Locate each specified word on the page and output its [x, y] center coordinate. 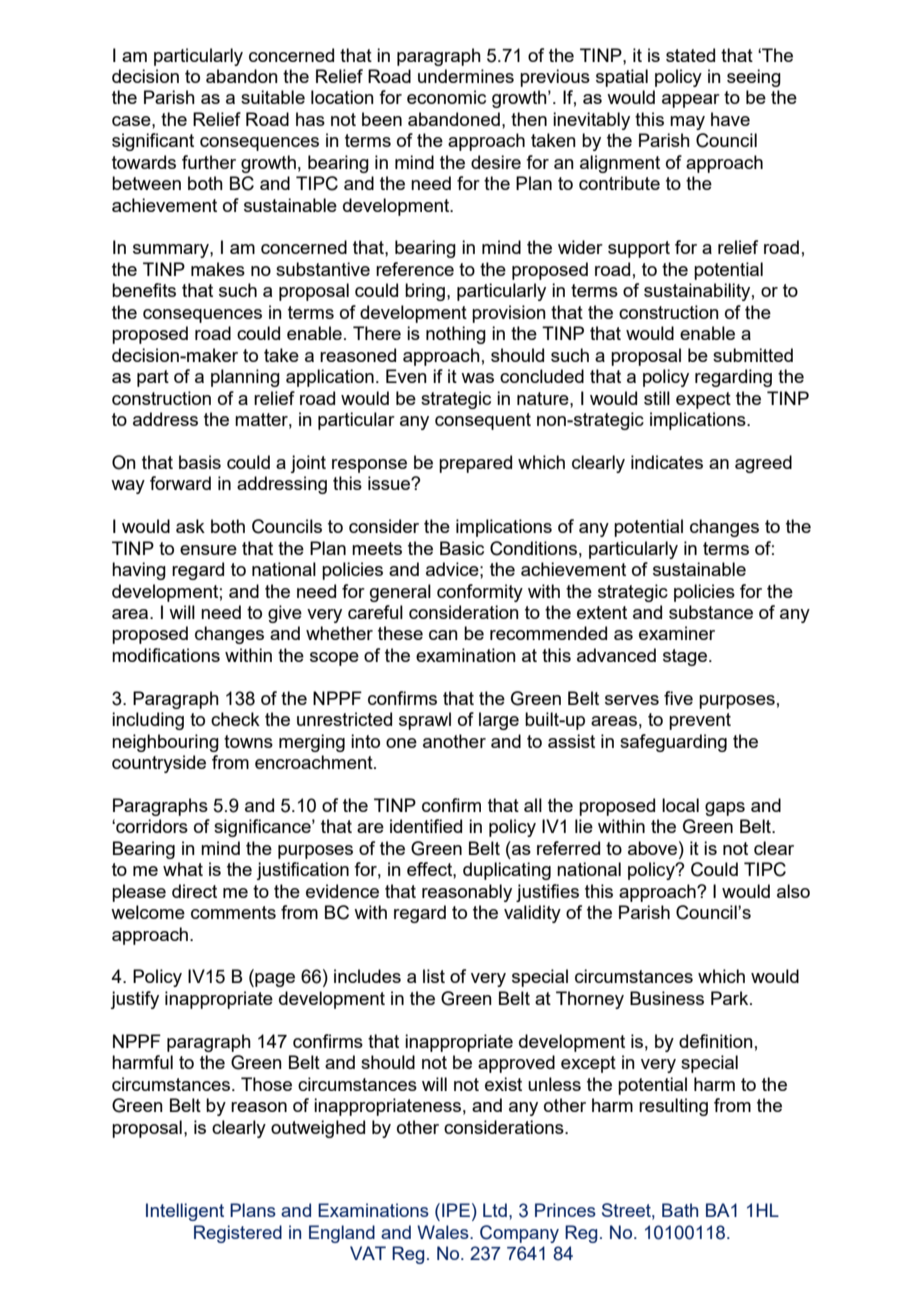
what [183, 869]
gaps [725, 809]
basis [200, 462]
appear [691, 101]
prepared [475, 464]
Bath [680, 1210]
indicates [667, 462]
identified [426, 826]
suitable [273, 97]
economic [446, 97]
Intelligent [185, 1212]
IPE [456, 1210]
